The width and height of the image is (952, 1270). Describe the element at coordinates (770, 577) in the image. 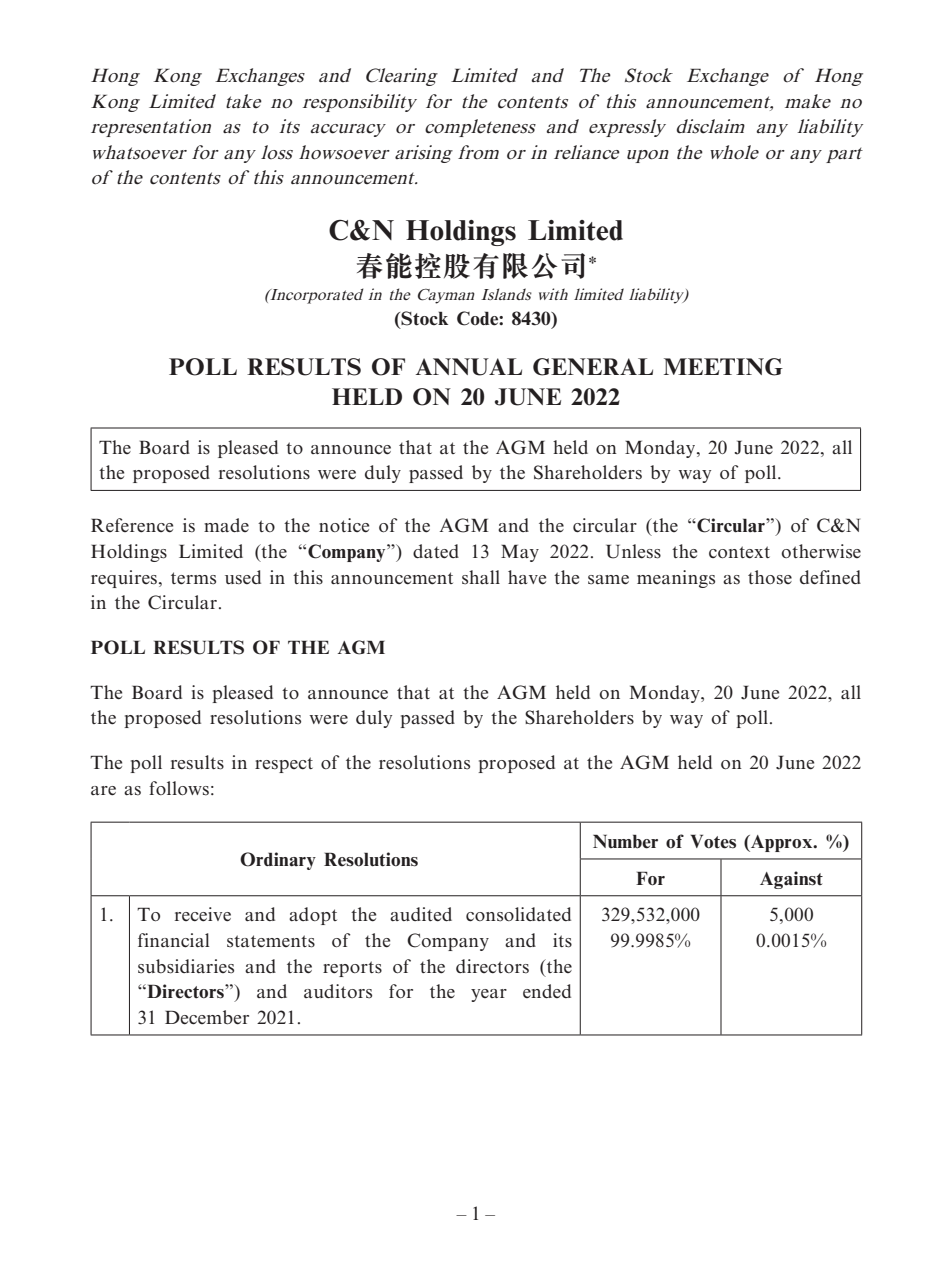

I see `those` at that location.
